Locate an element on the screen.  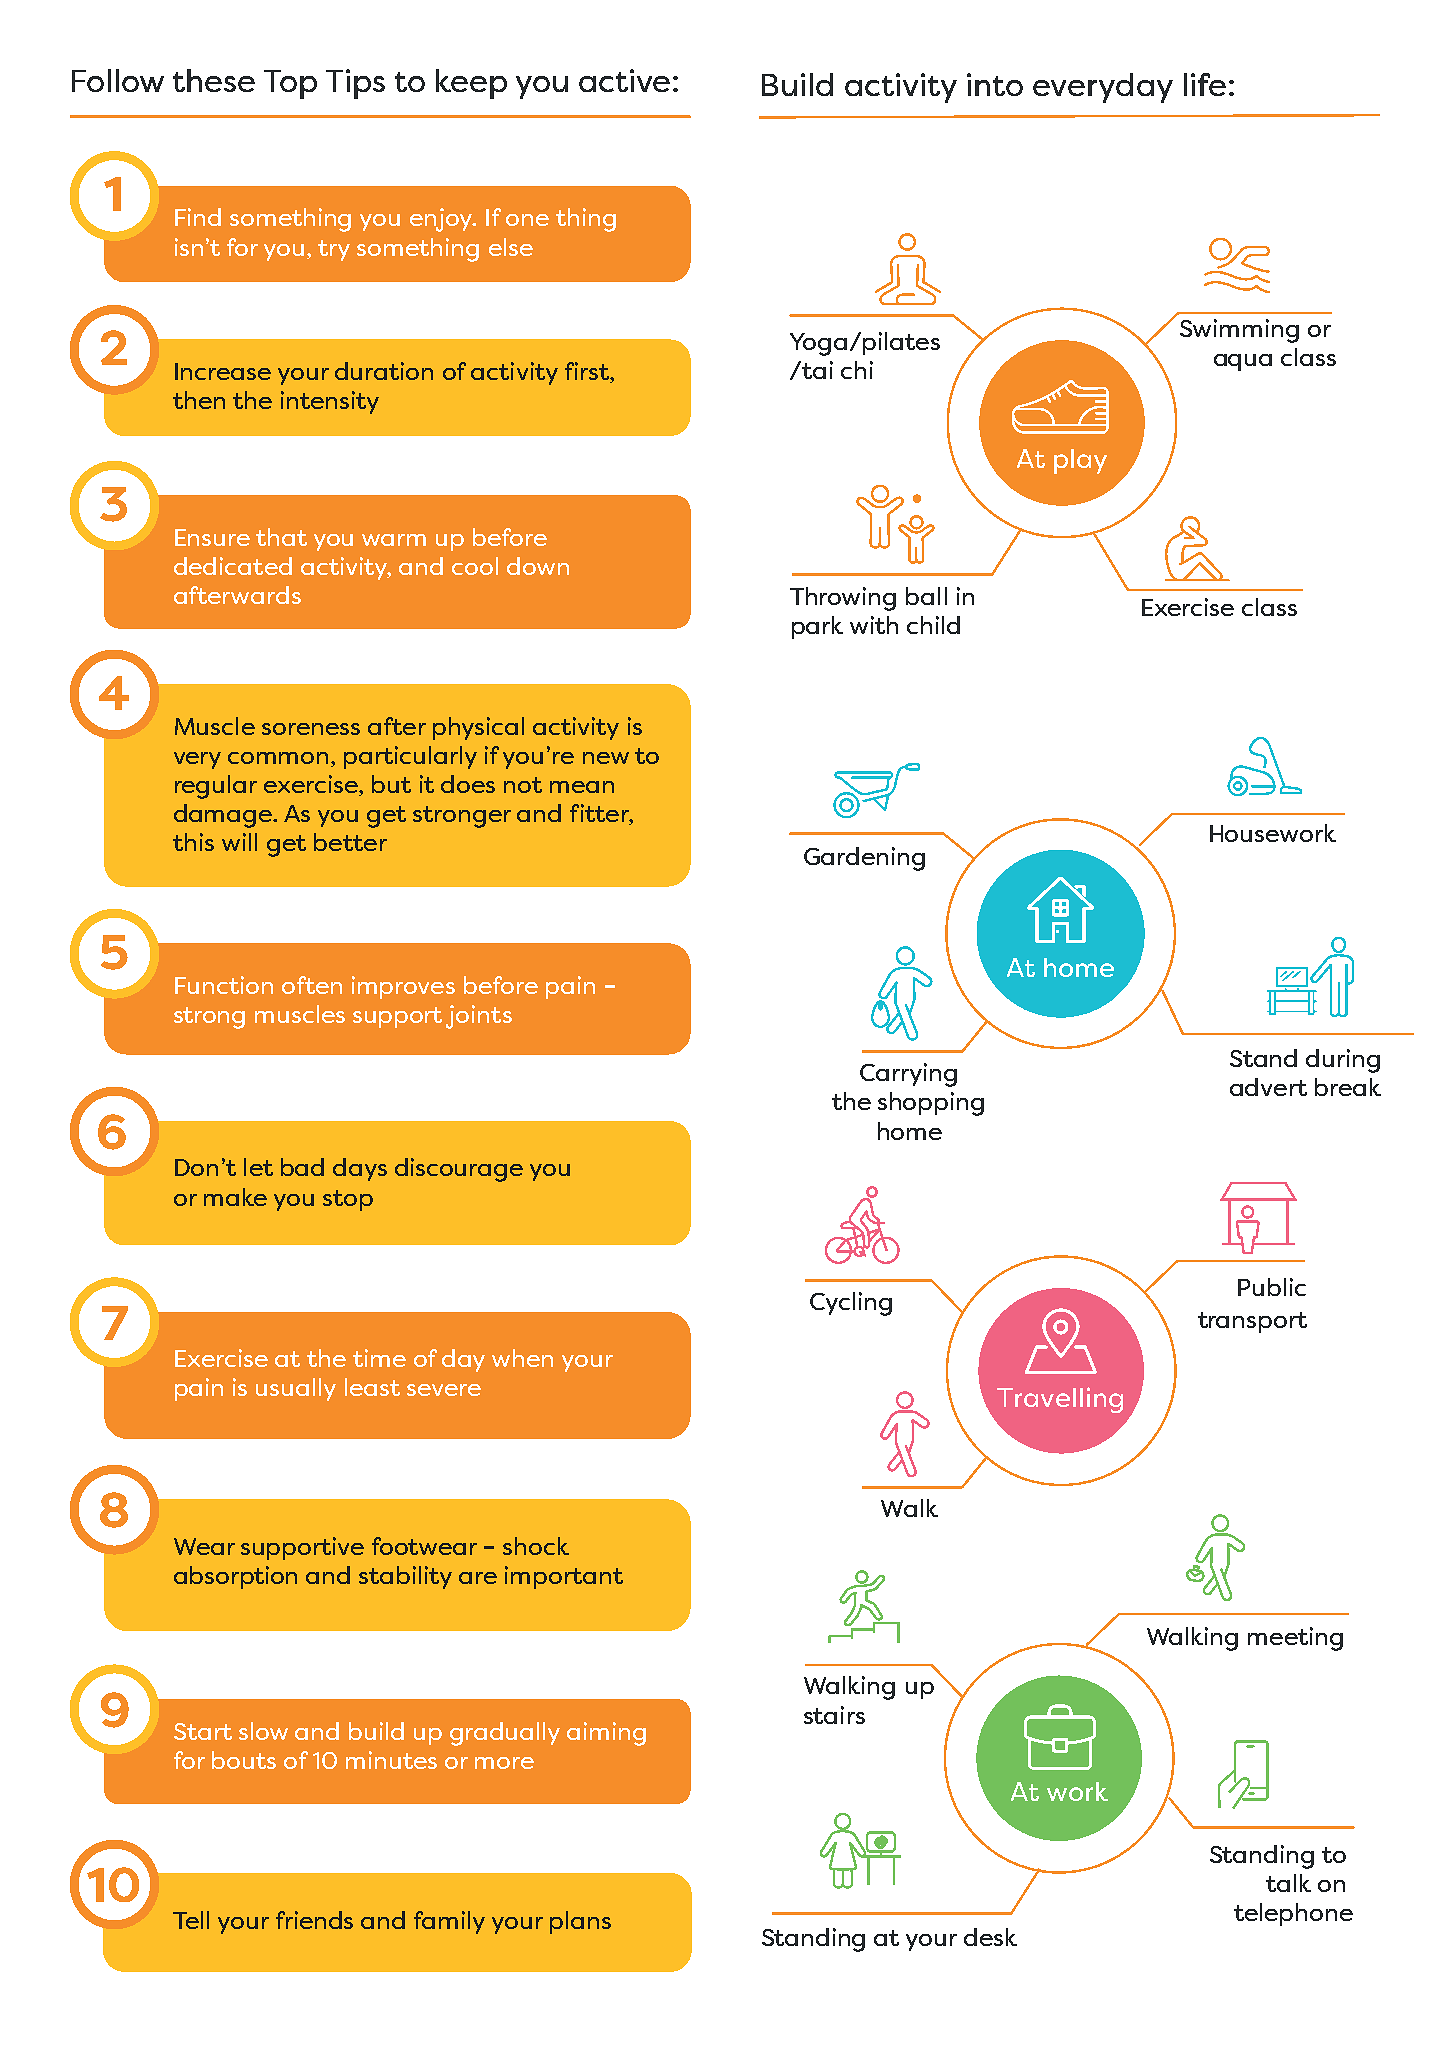
Function is located at coordinates (224, 985).
